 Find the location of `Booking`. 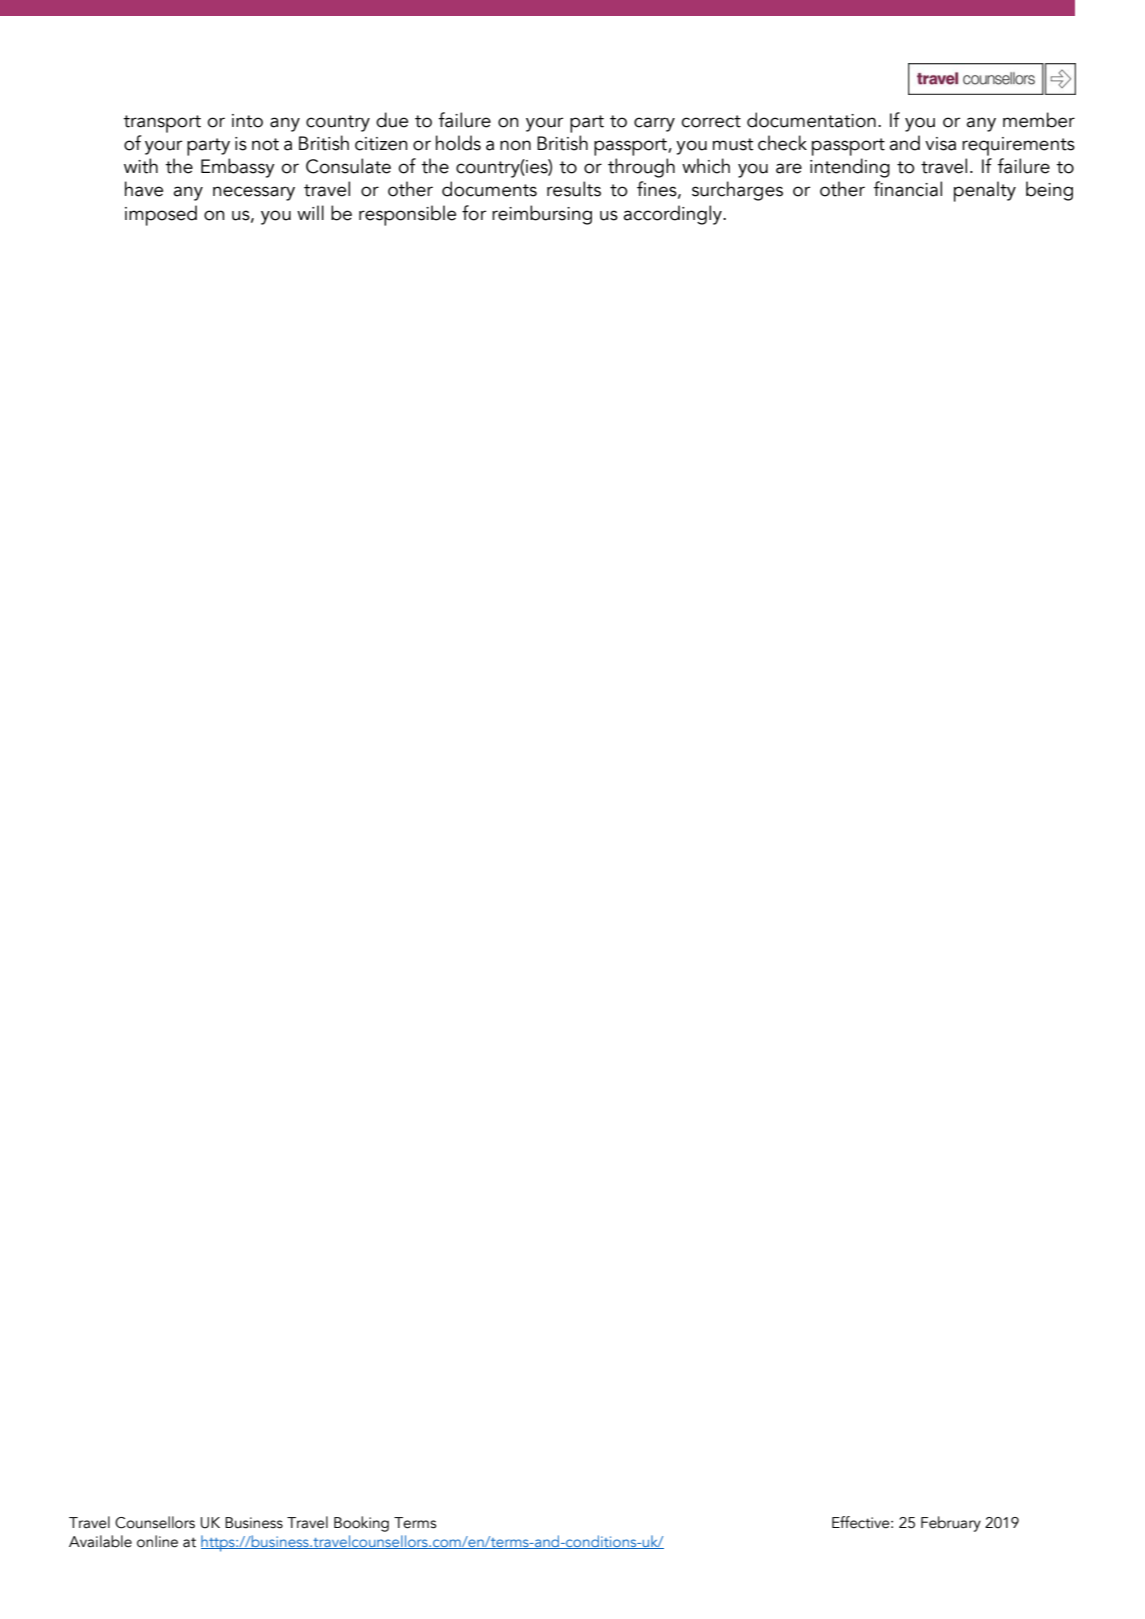

Booking is located at coordinates (361, 1524).
